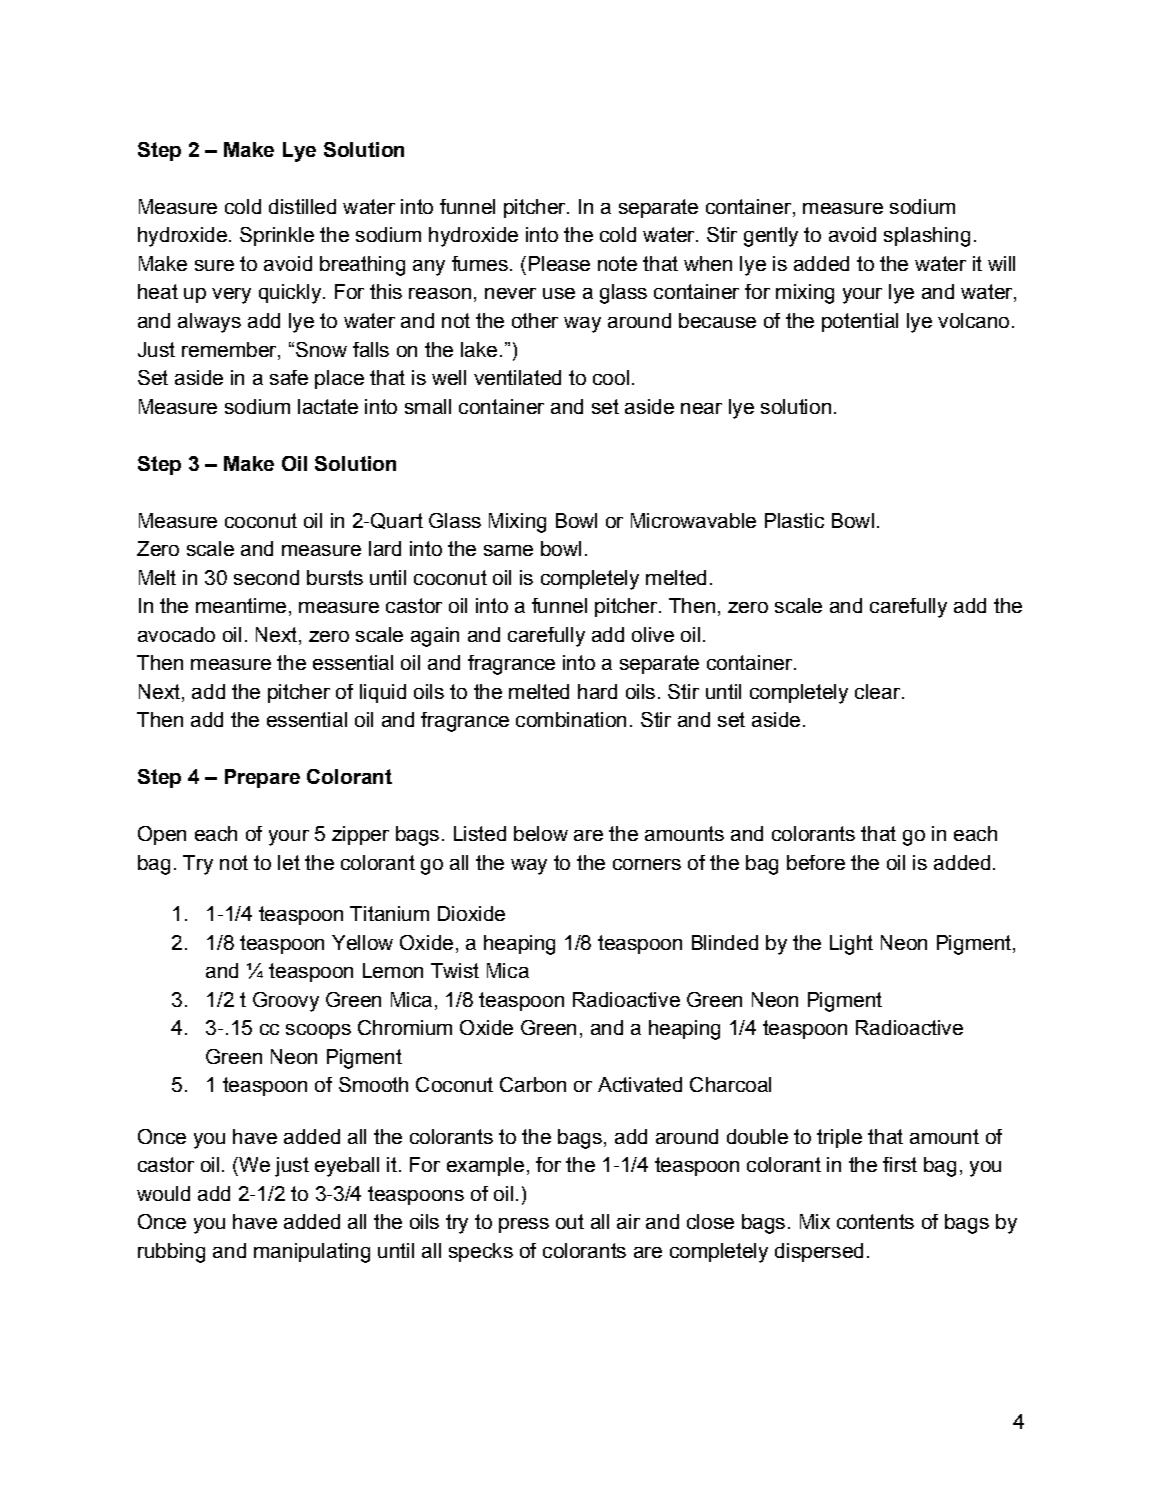 The height and width of the screenshot is (1506, 1163). What do you see at coordinates (693, 520) in the screenshot?
I see `Microwavable` at bounding box center [693, 520].
